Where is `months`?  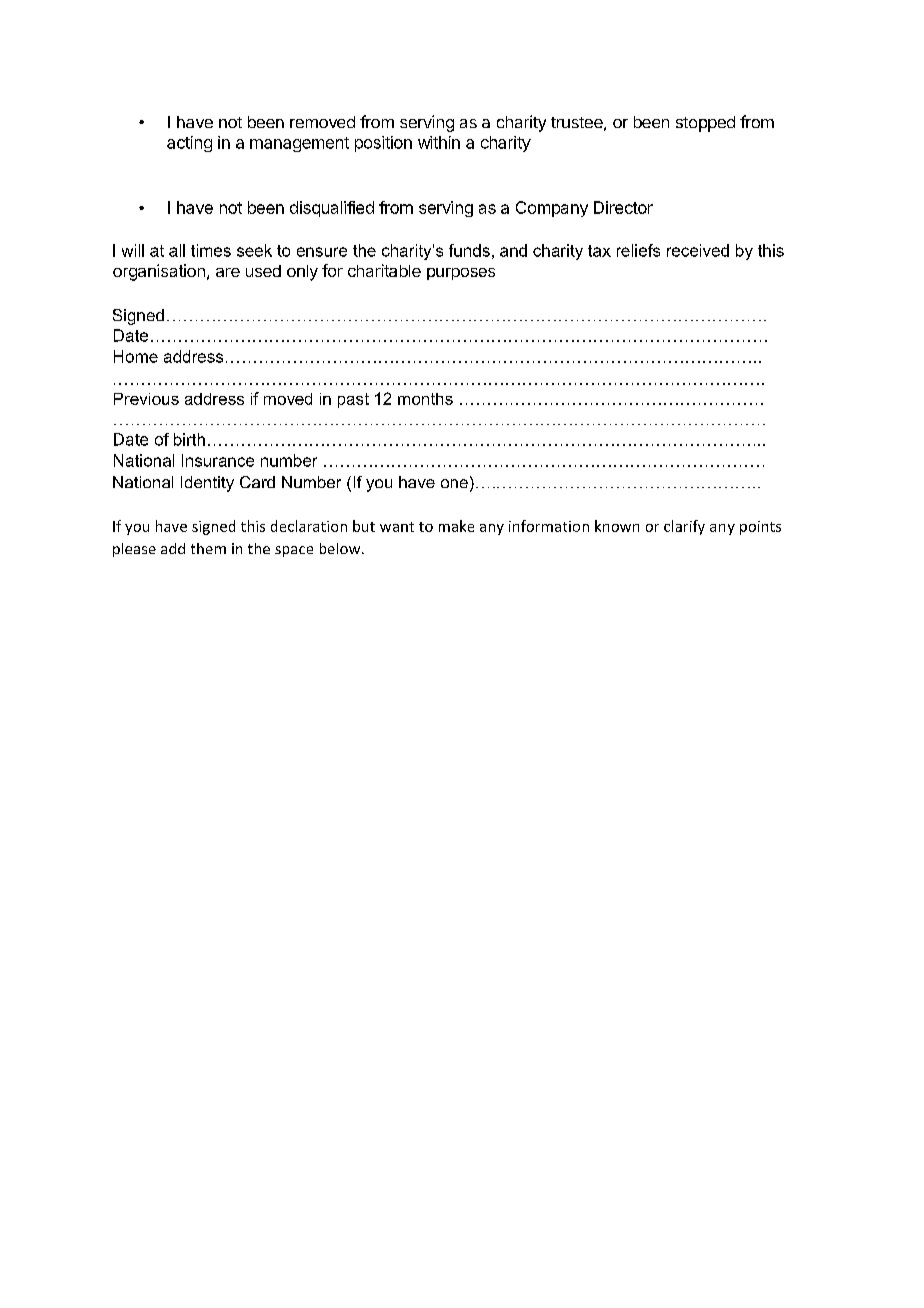
months is located at coordinates (425, 399).
